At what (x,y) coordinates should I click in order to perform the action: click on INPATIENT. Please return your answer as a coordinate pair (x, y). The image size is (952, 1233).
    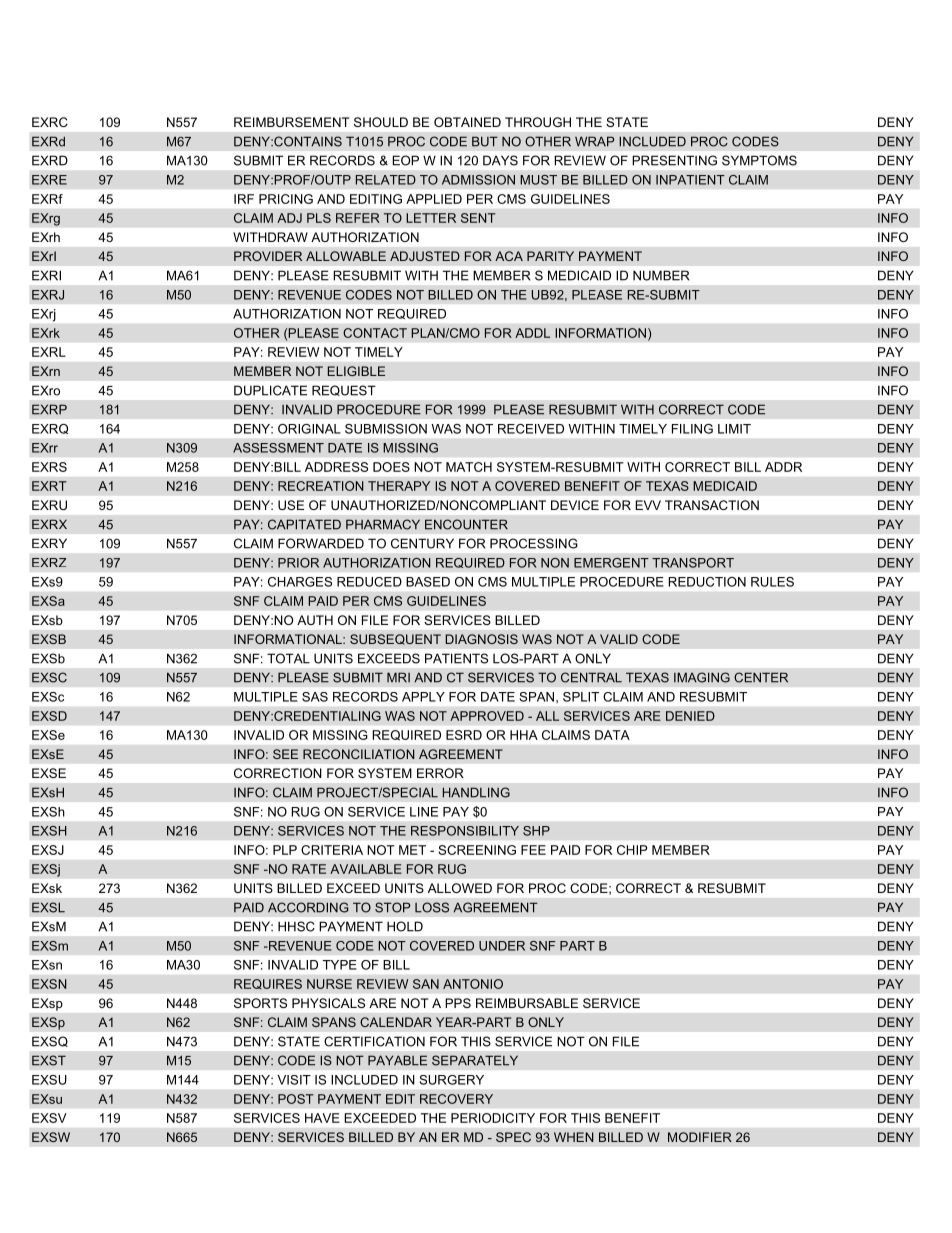
    Looking at the image, I should click on (690, 180).
